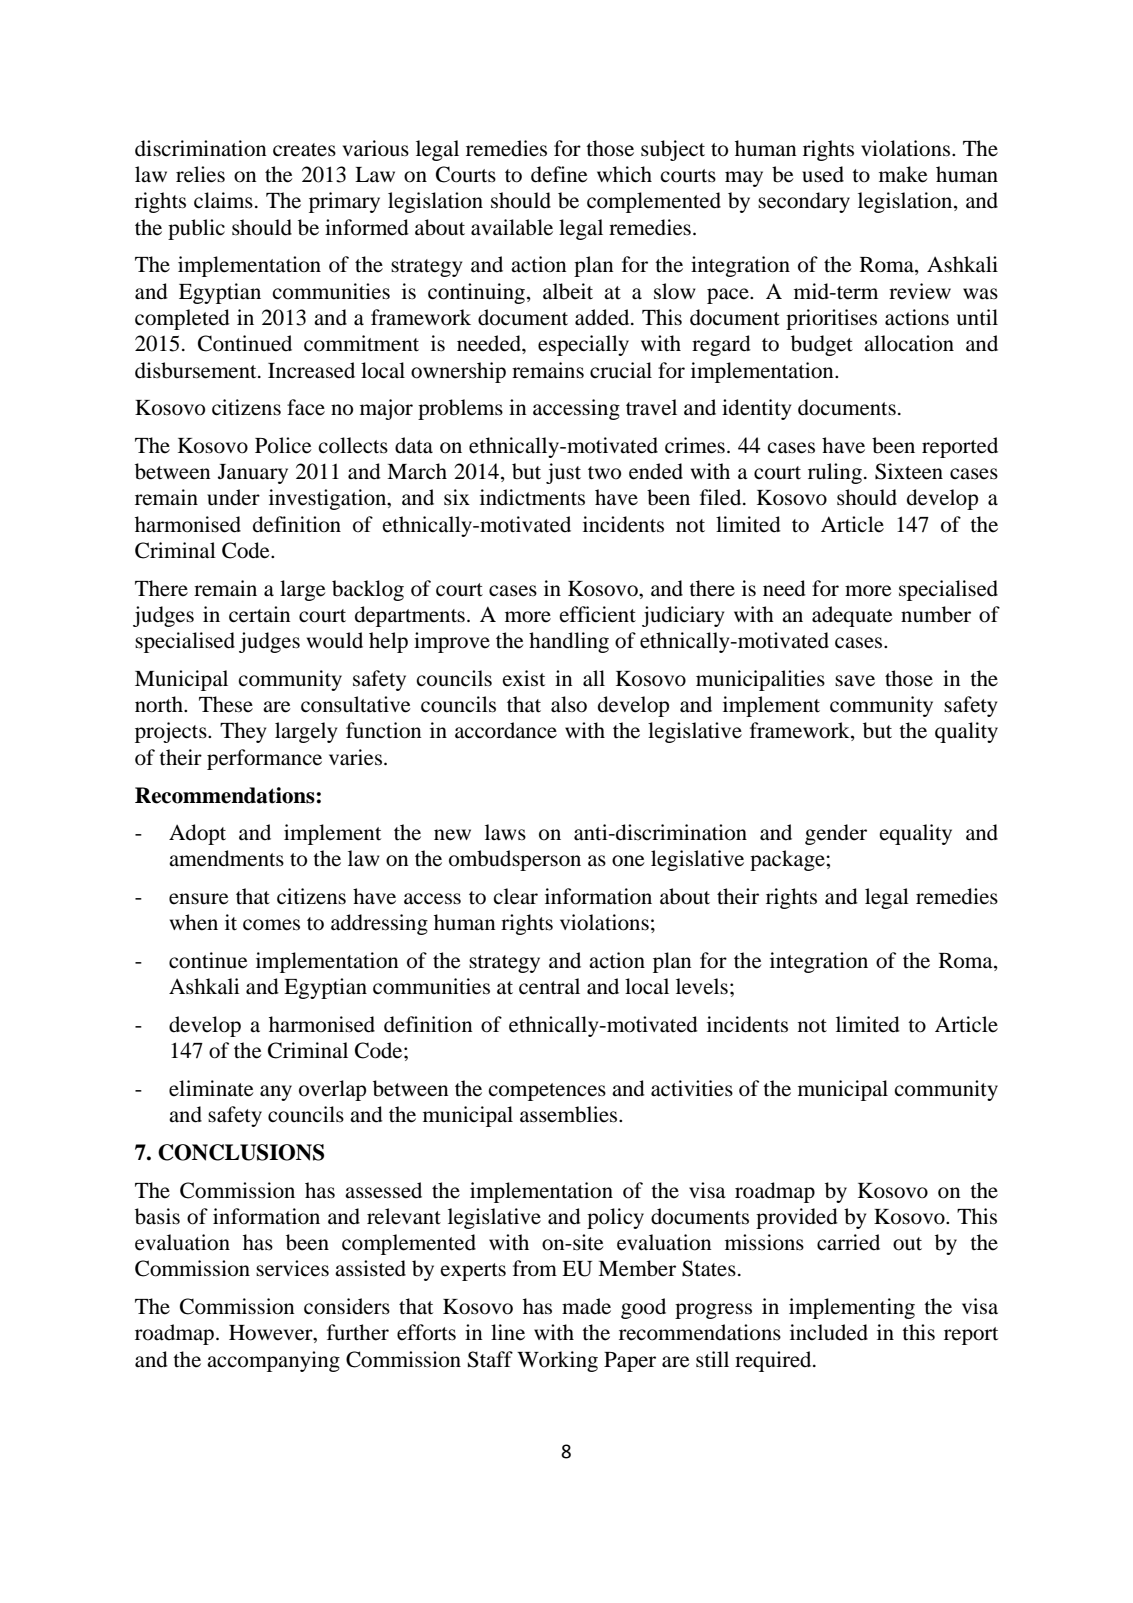 This image has width=1133, height=1603. What do you see at coordinates (586, 1306) in the image?
I see `made` at bounding box center [586, 1306].
